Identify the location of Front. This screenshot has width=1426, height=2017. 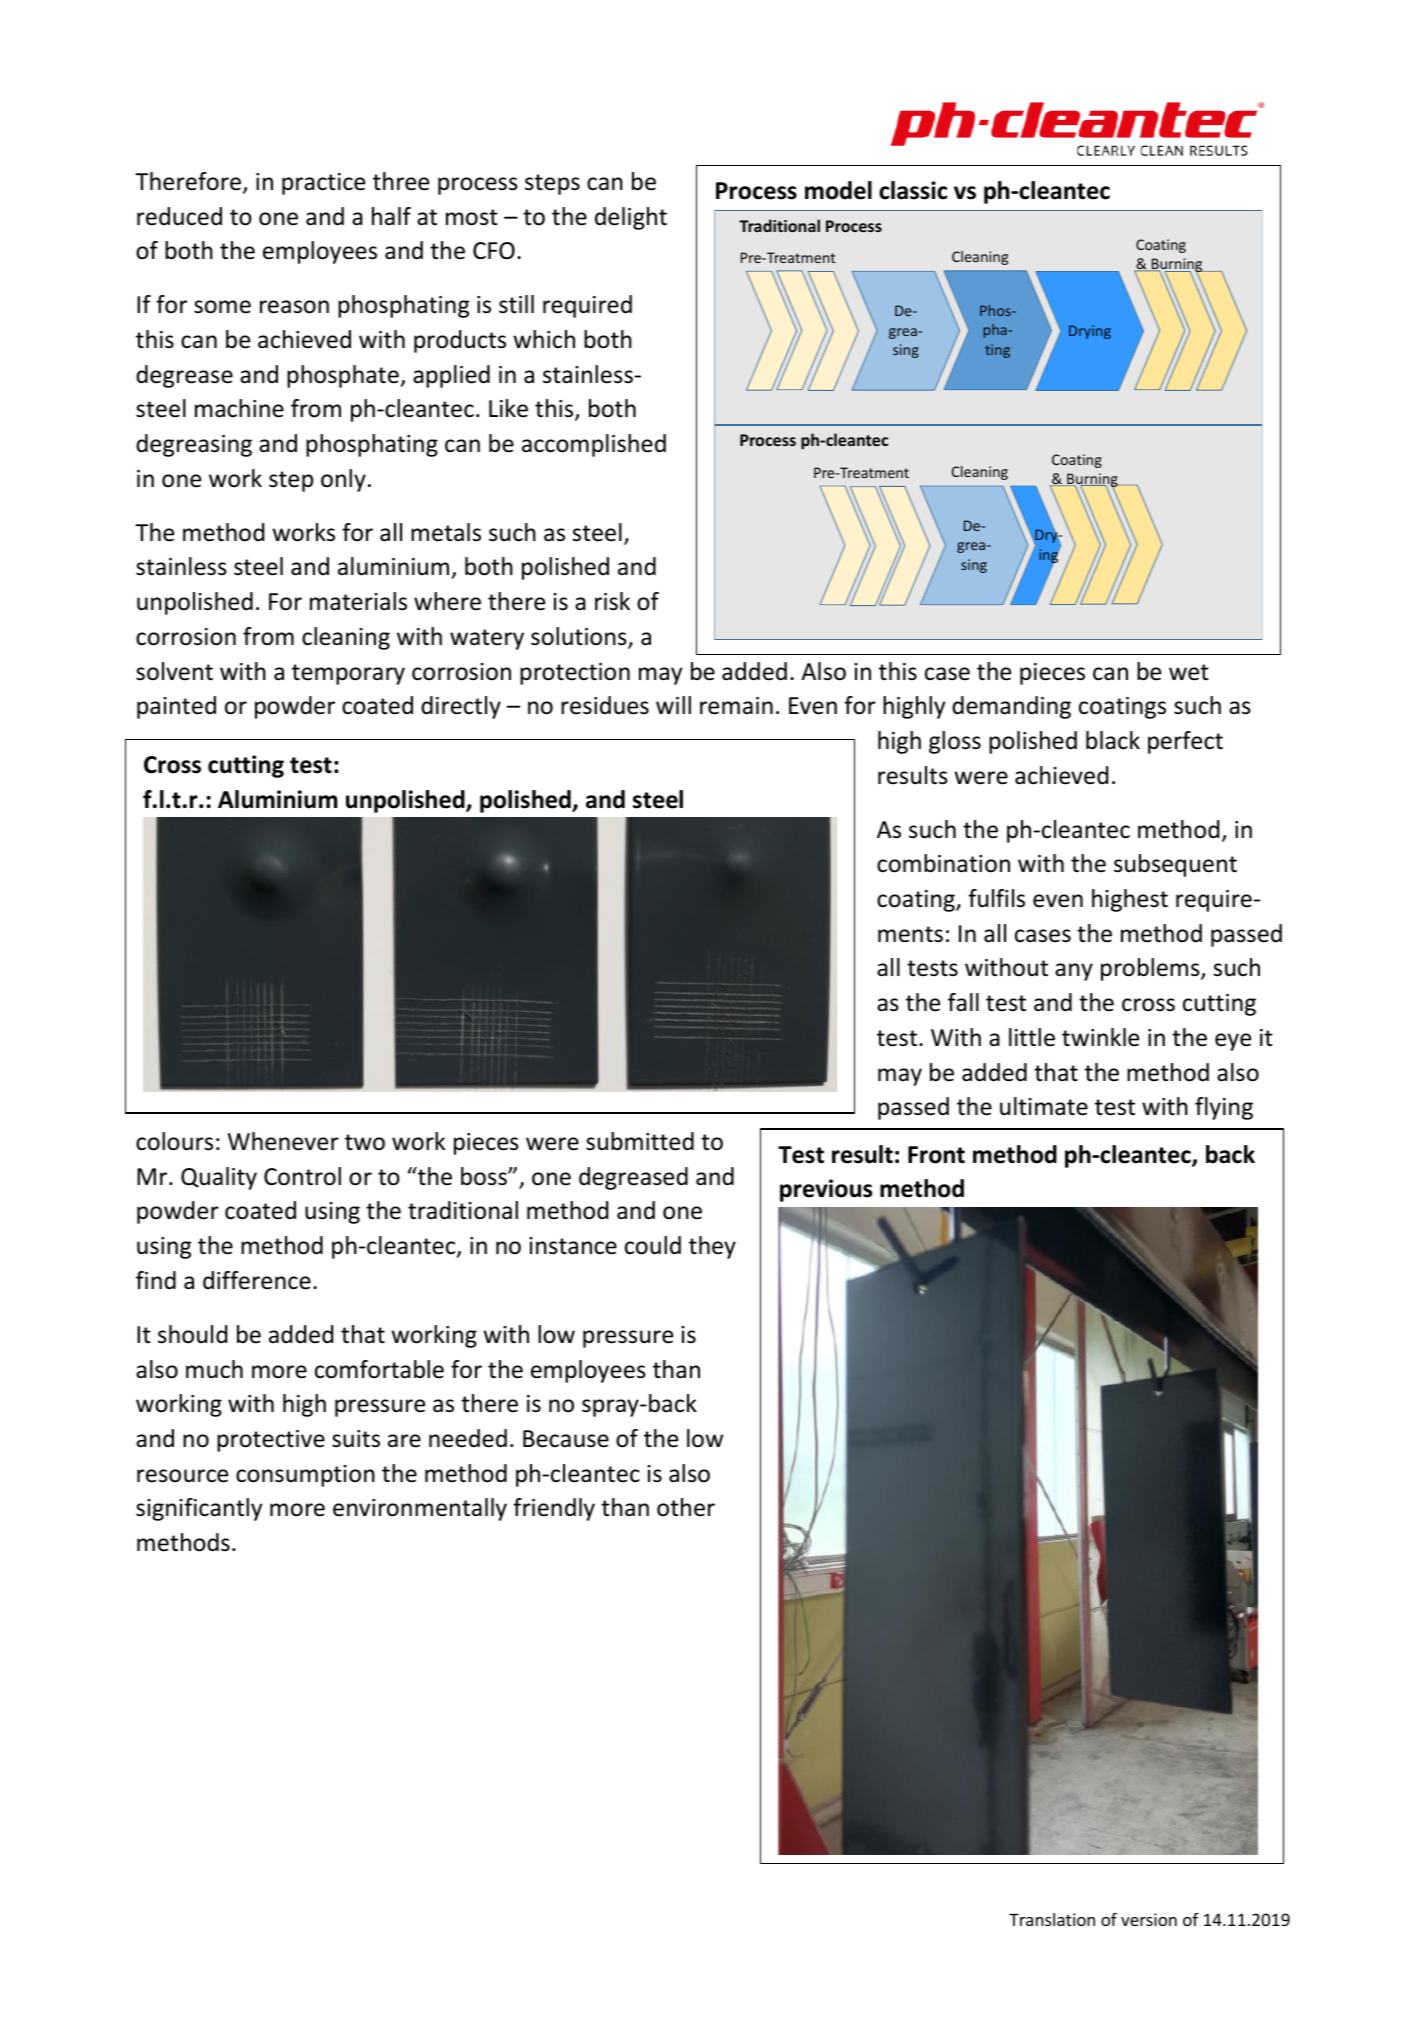
(936, 1155).
